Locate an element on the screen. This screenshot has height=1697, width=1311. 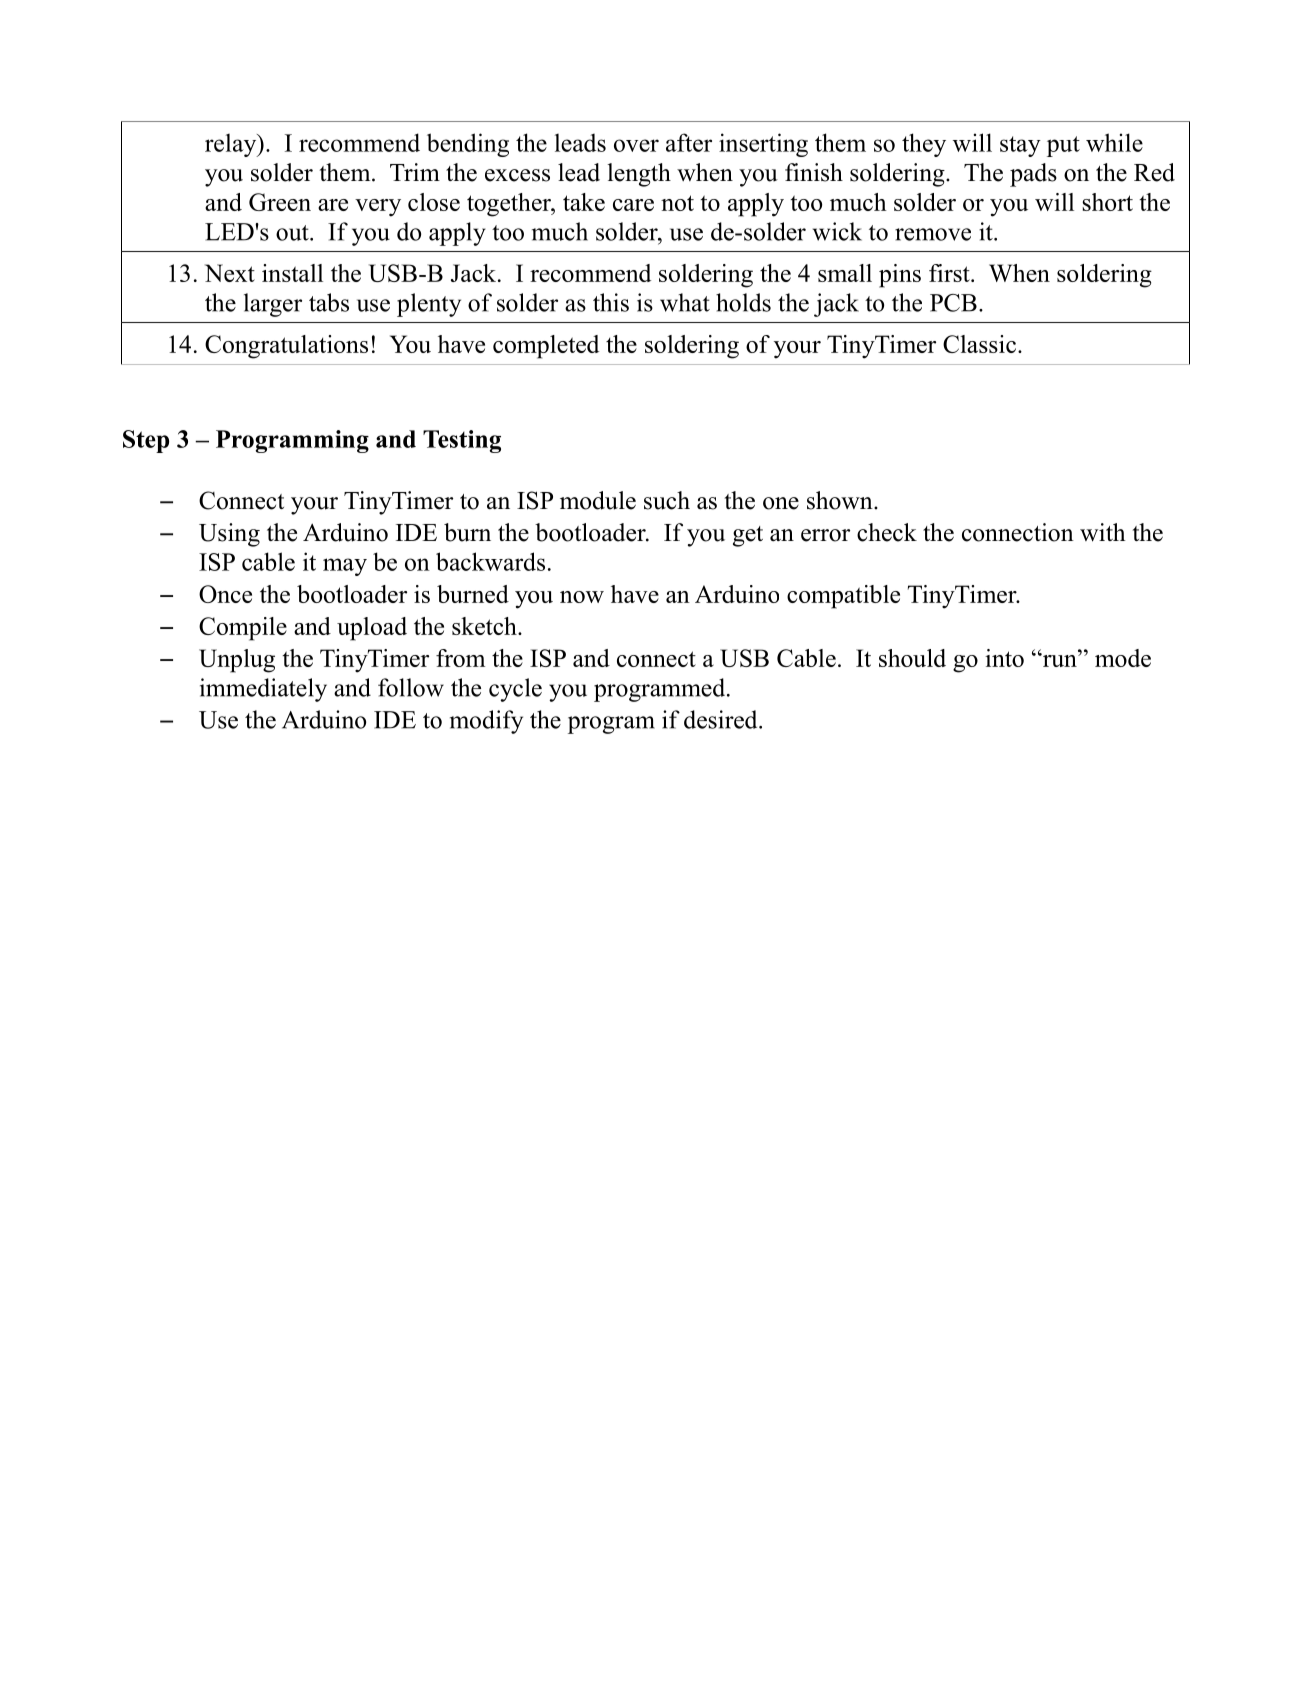
relay is located at coordinates (232, 145).
